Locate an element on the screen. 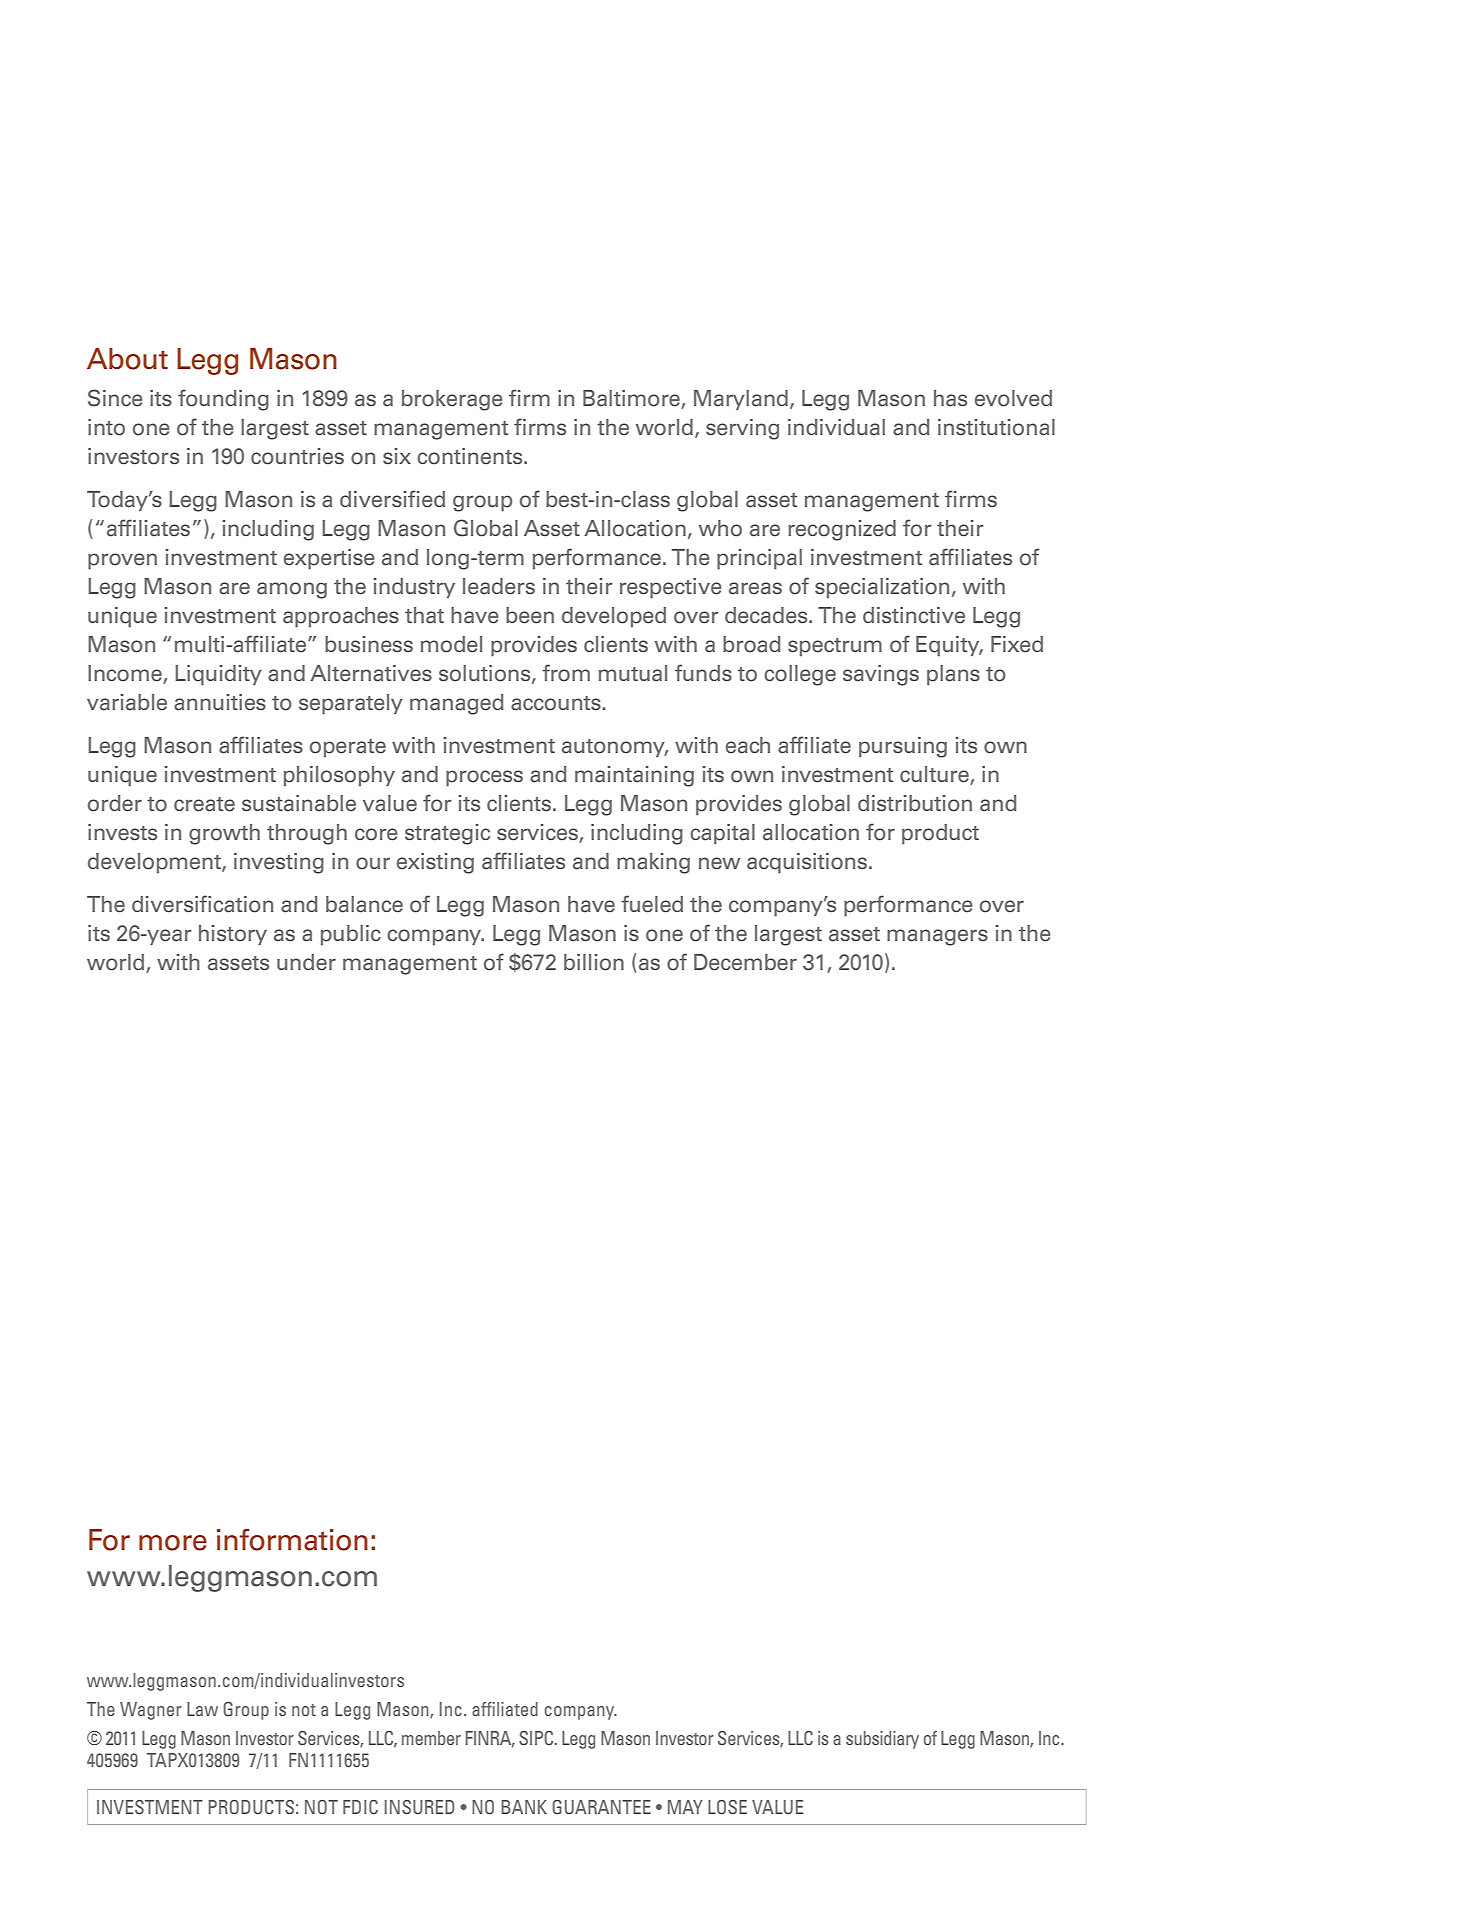 This screenshot has height=1912, width=1478. making is located at coordinates (653, 863).
